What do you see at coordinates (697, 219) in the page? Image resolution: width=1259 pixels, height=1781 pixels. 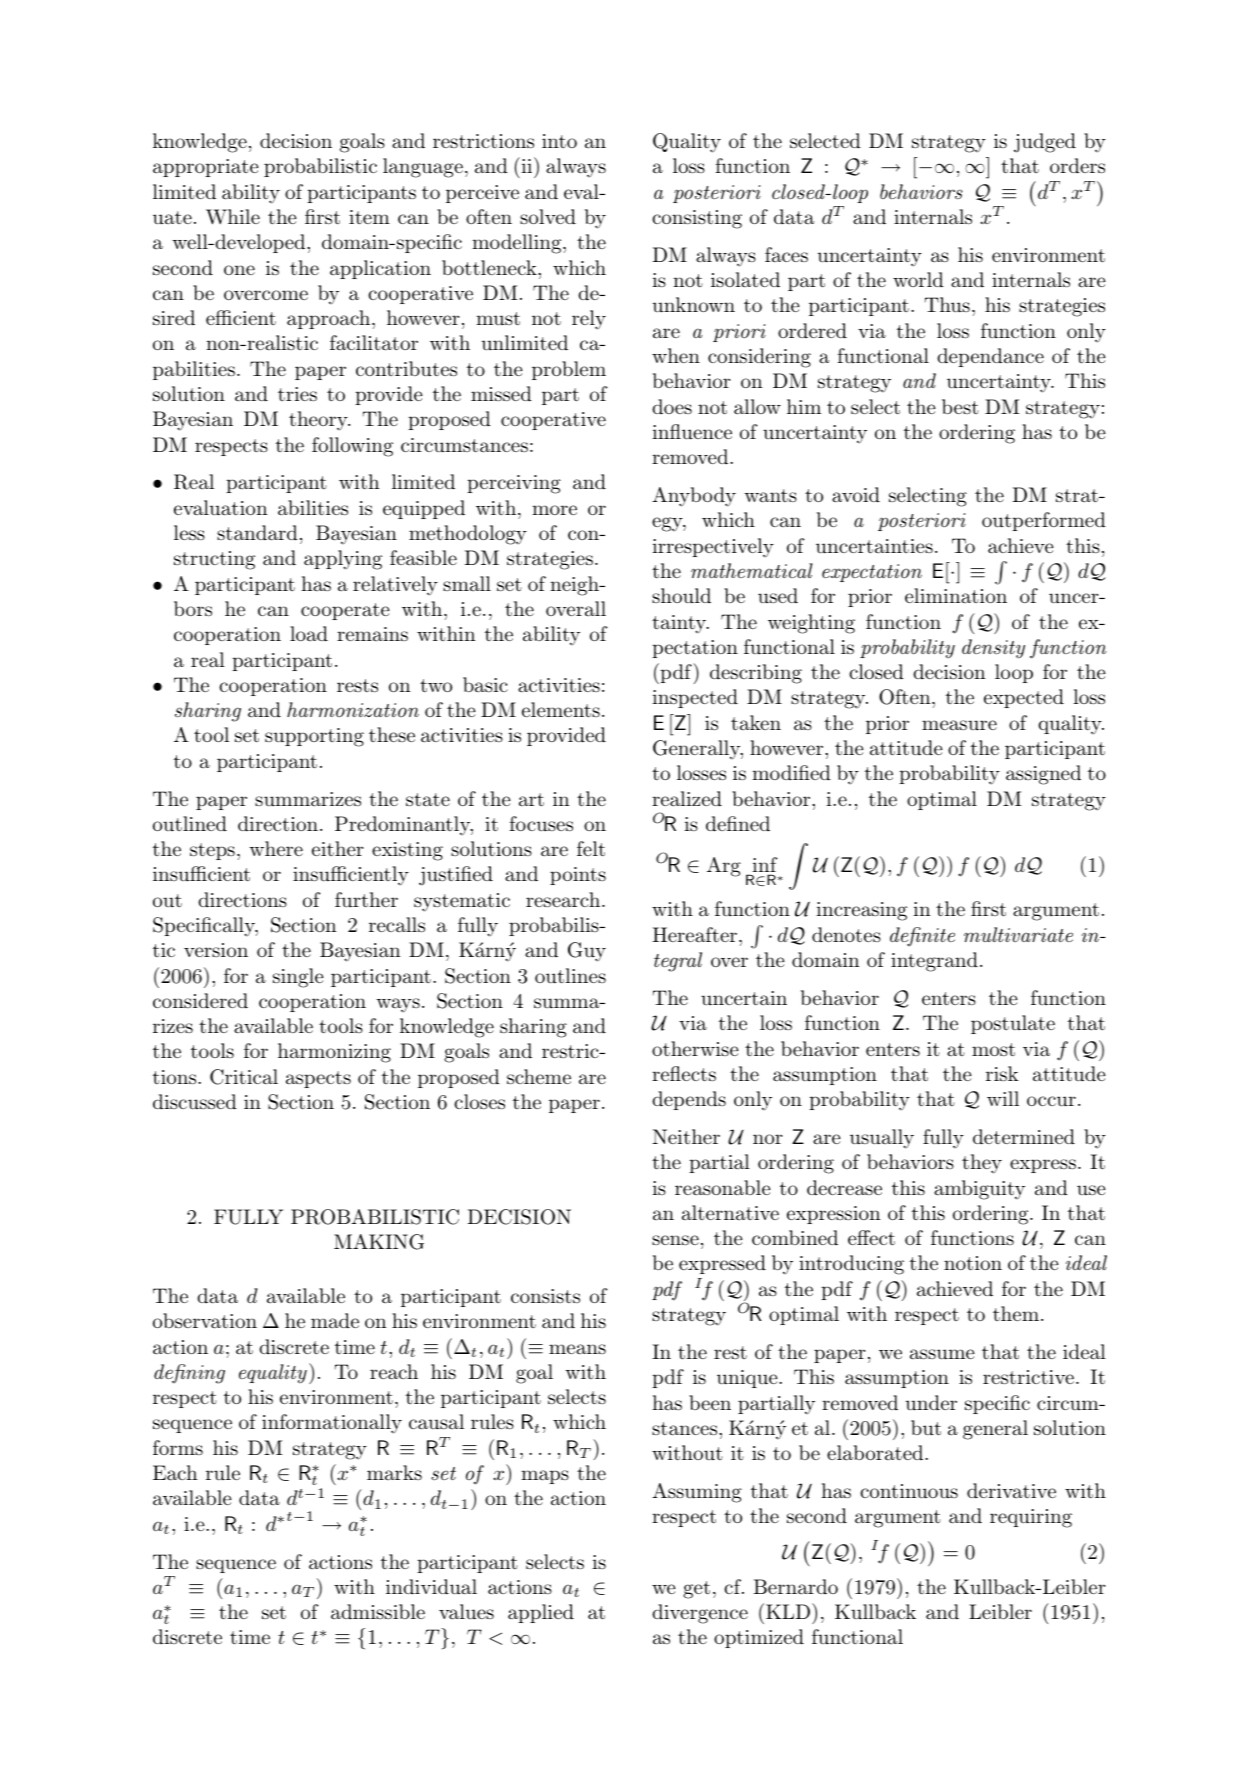 I see `consisting` at bounding box center [697, 219].
